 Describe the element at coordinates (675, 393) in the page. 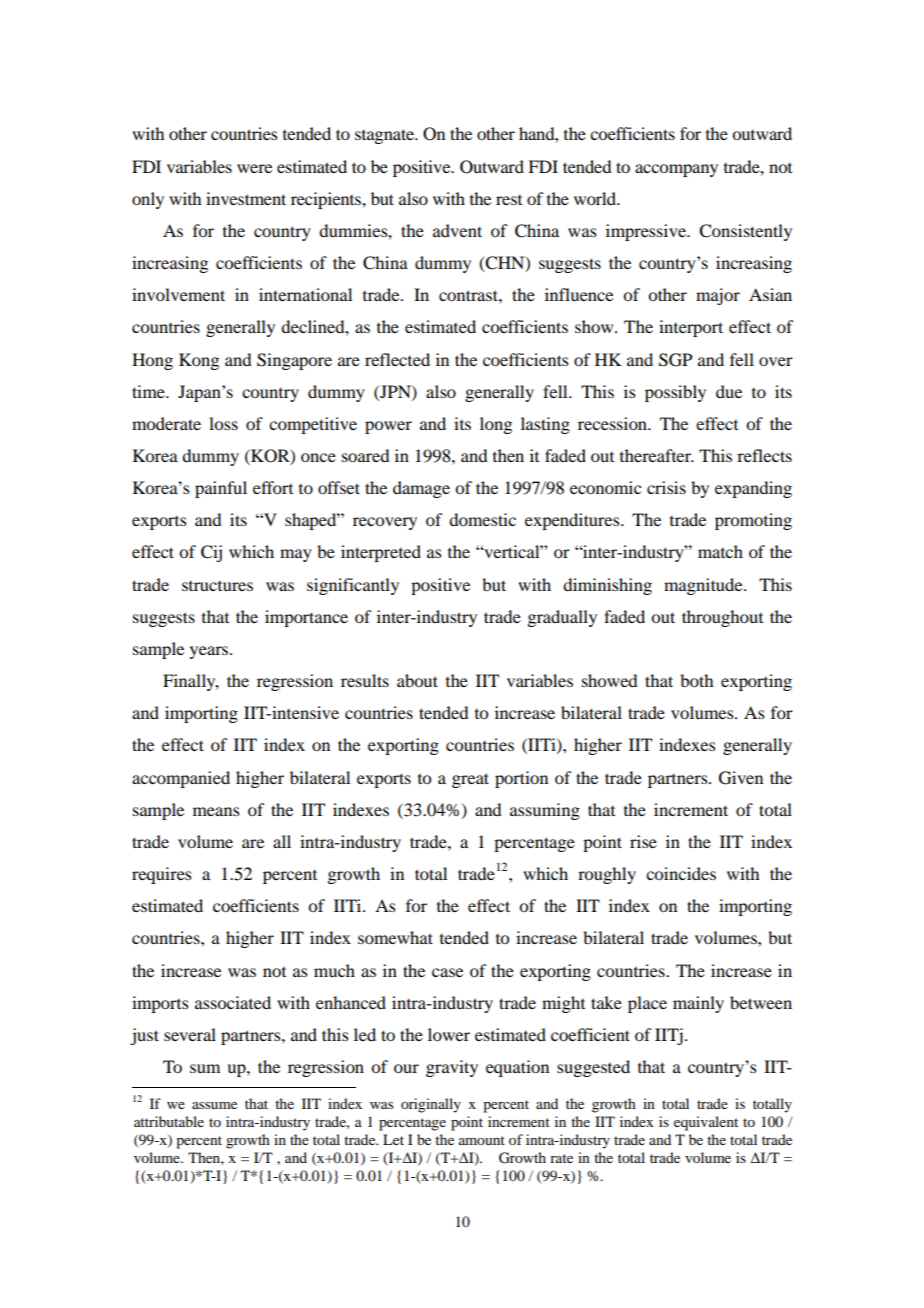

I see `possibly` at that location.
